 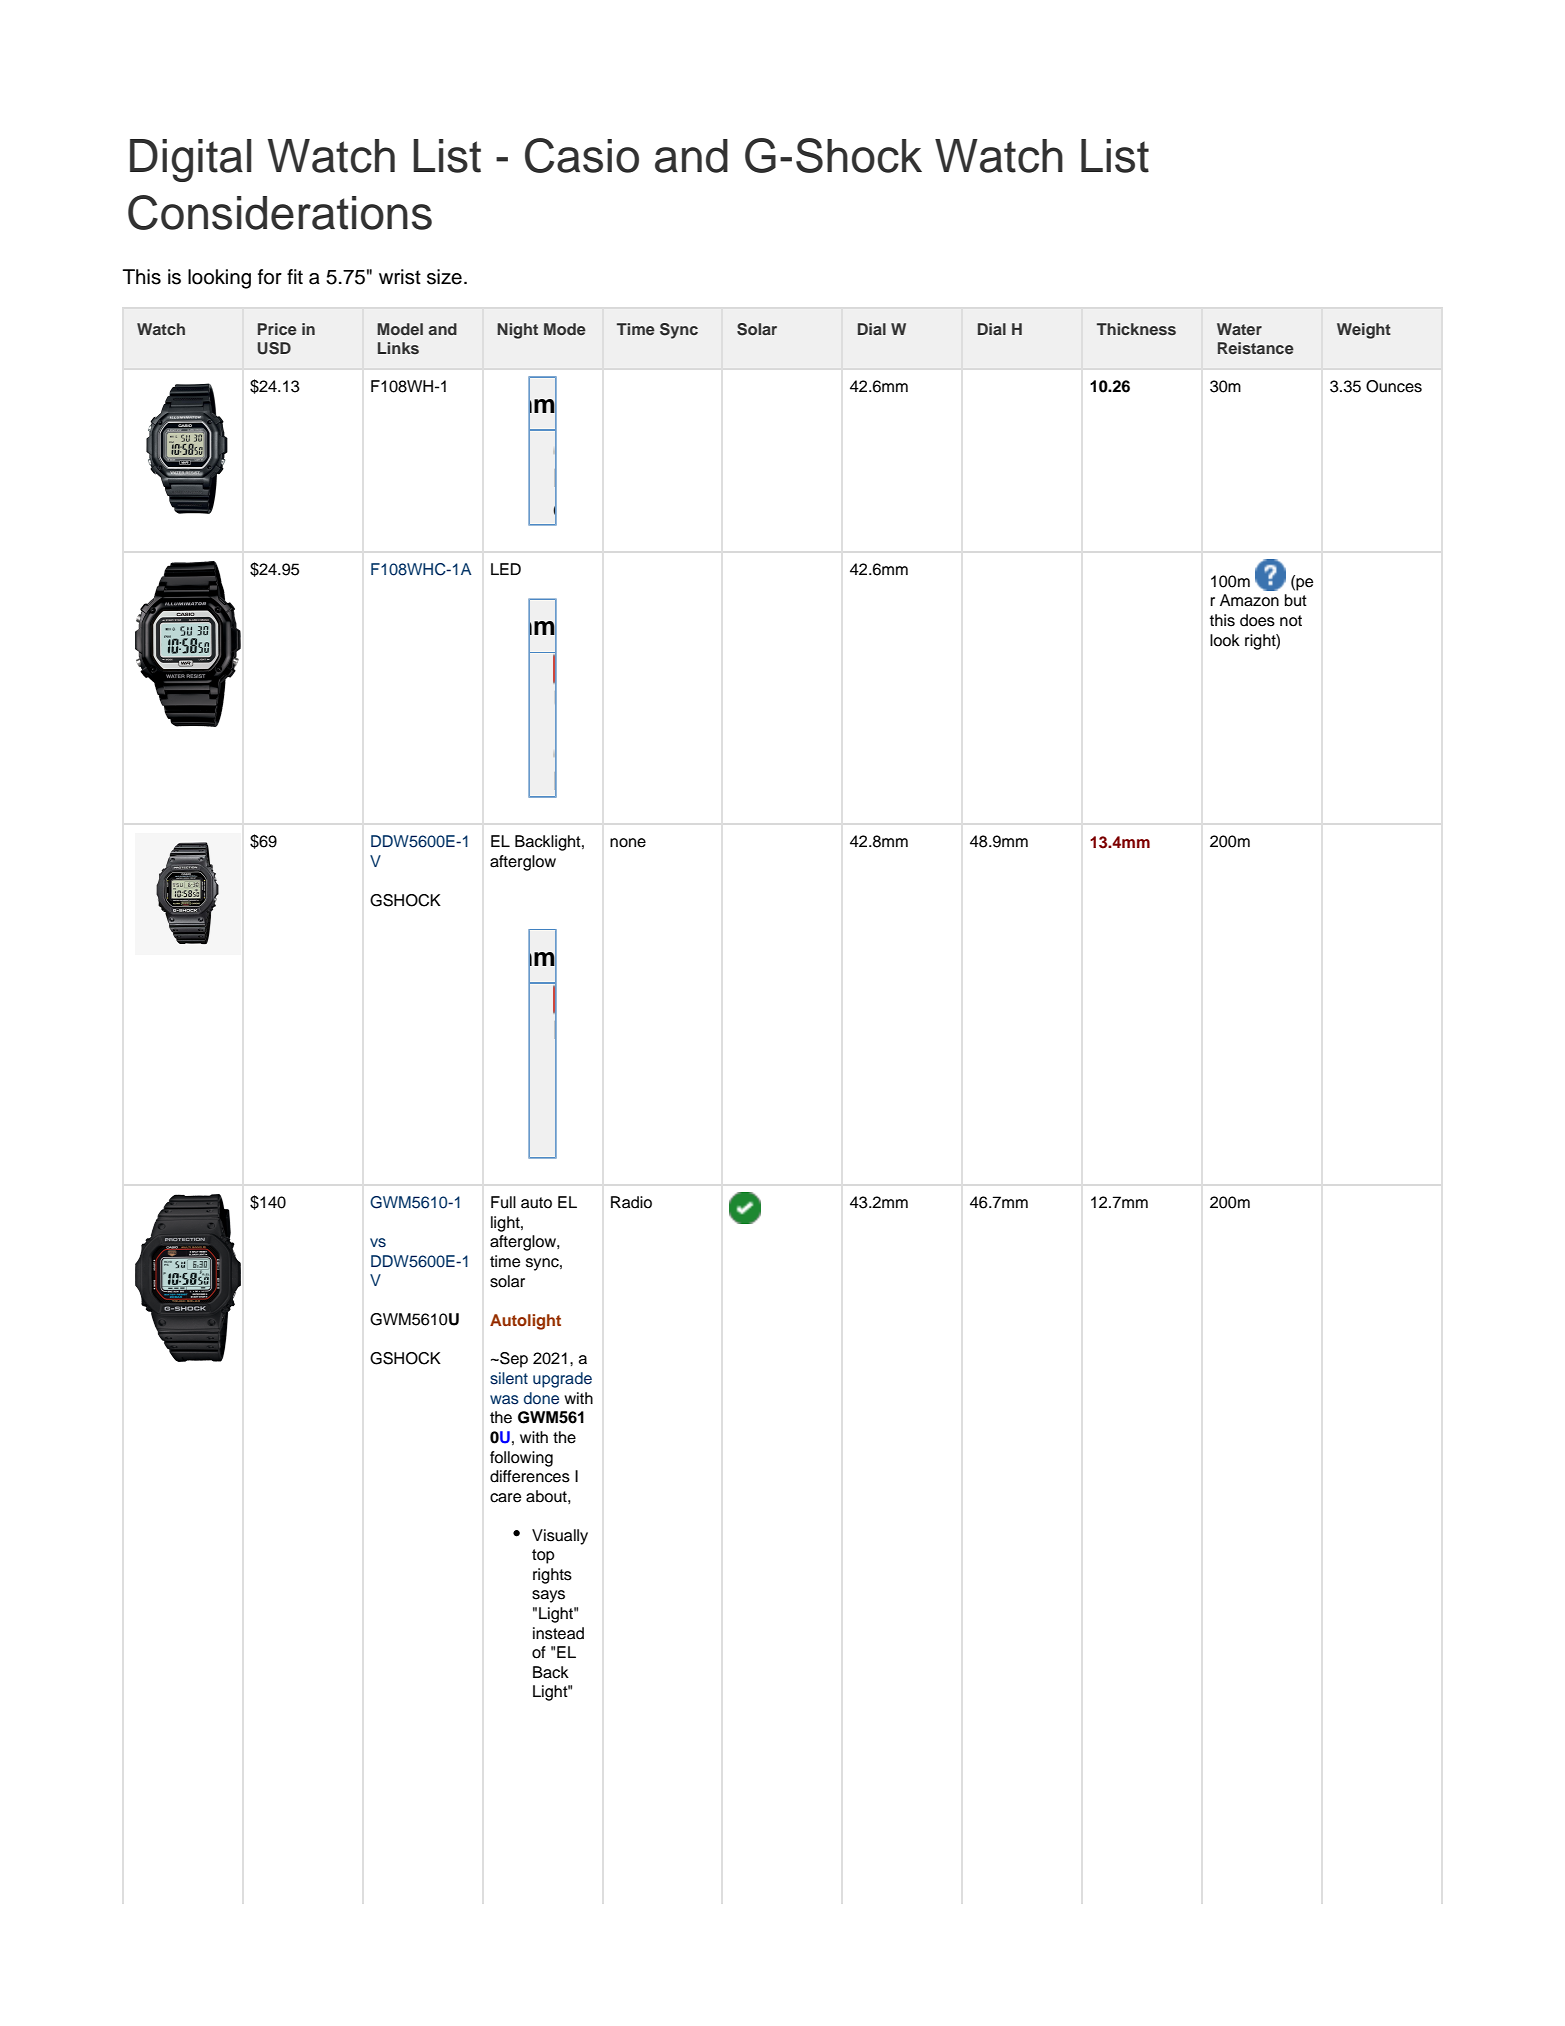 What do you see at coordinates (1249, 600) in the screenshot?
I see `Amazon` at bounding box center [1249, 600].
